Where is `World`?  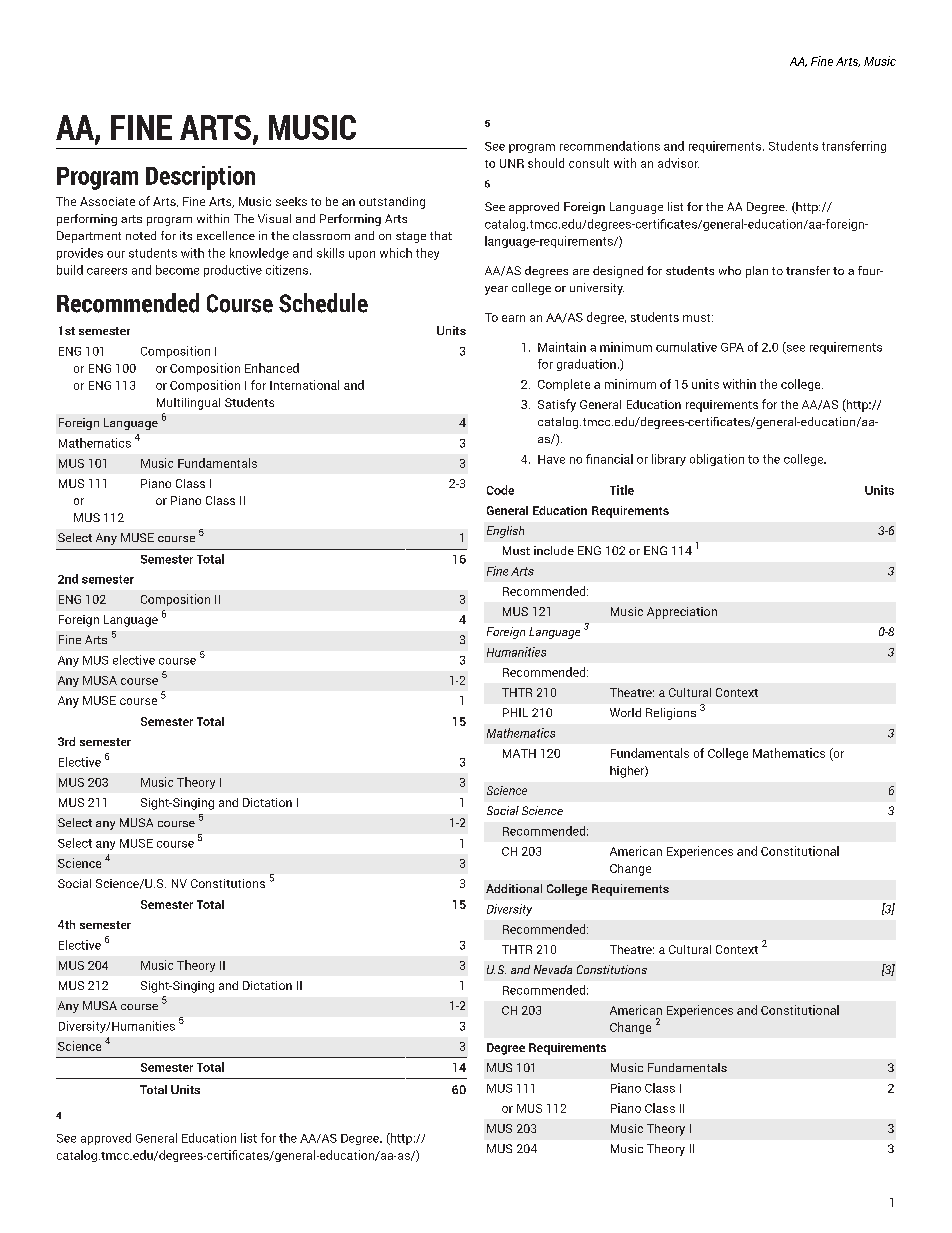 World is located at coordinates (625, 712).
